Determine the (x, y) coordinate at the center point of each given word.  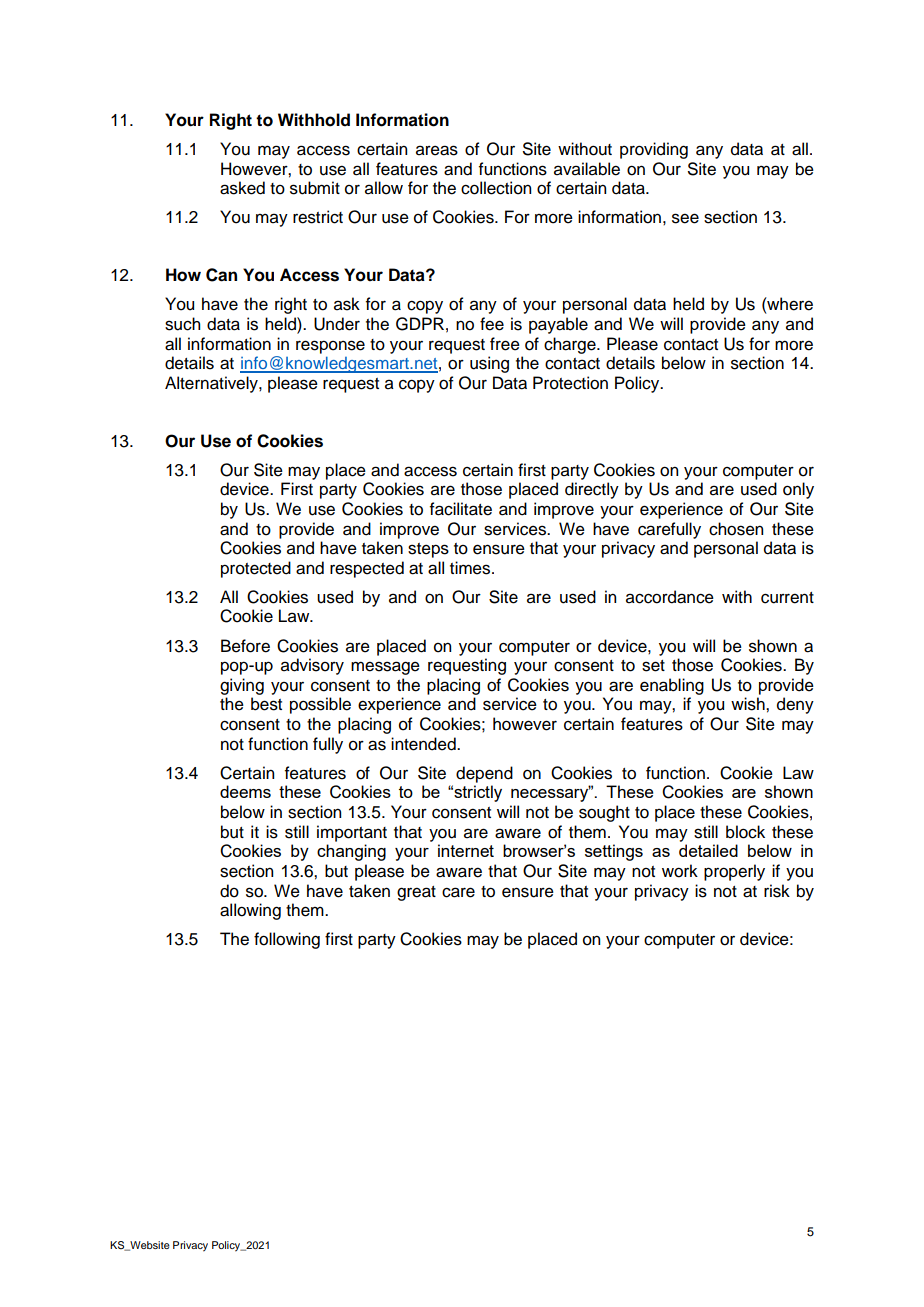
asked (242, 188)
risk (777, 891)
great (416, 893)
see (685, 218)
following (287, 940)
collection (496, 188)
